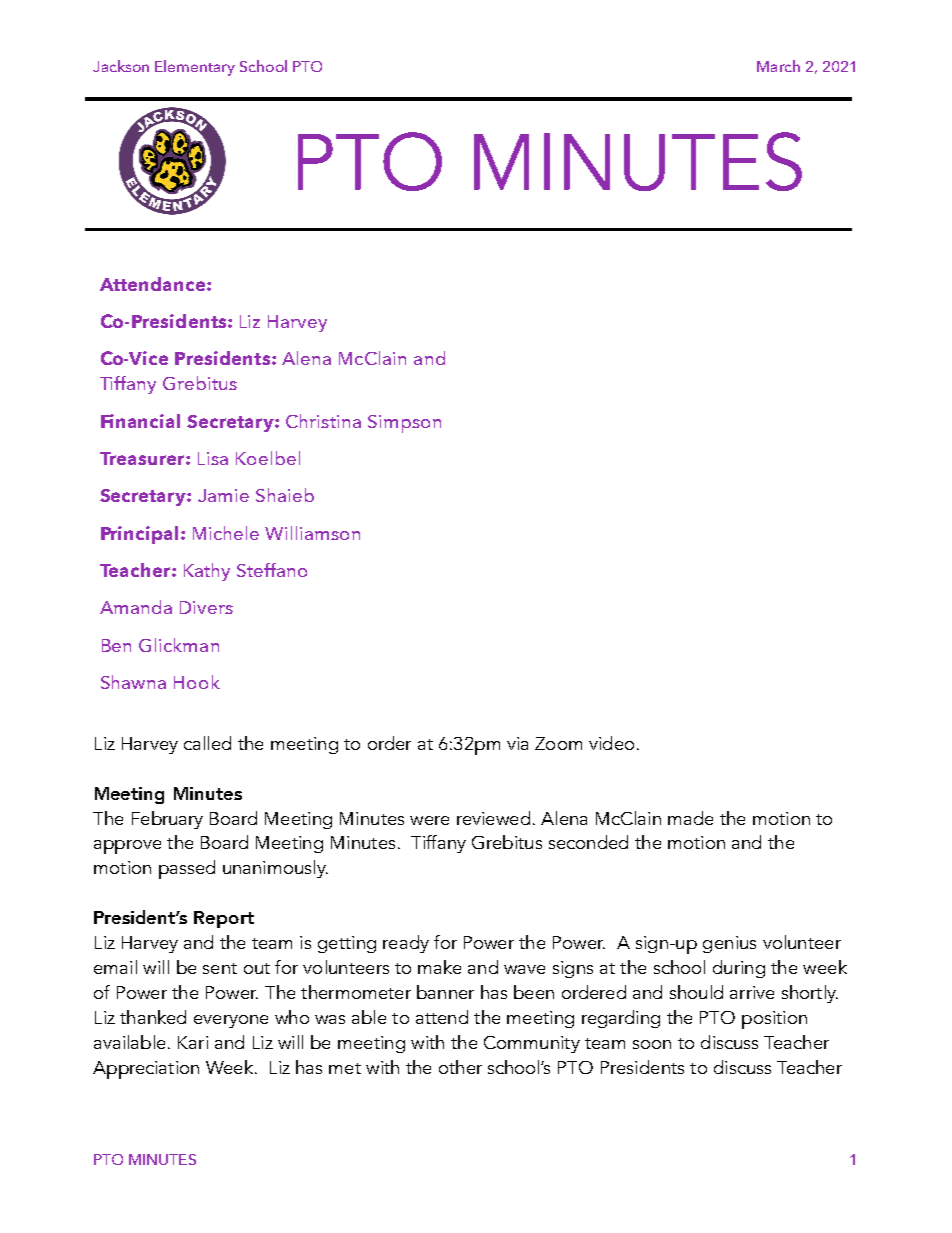 The image size is (952, 1233). What do you see at coordinates (323, 421) in the document?
I see `Christina` at bounding box center [323, 421].
